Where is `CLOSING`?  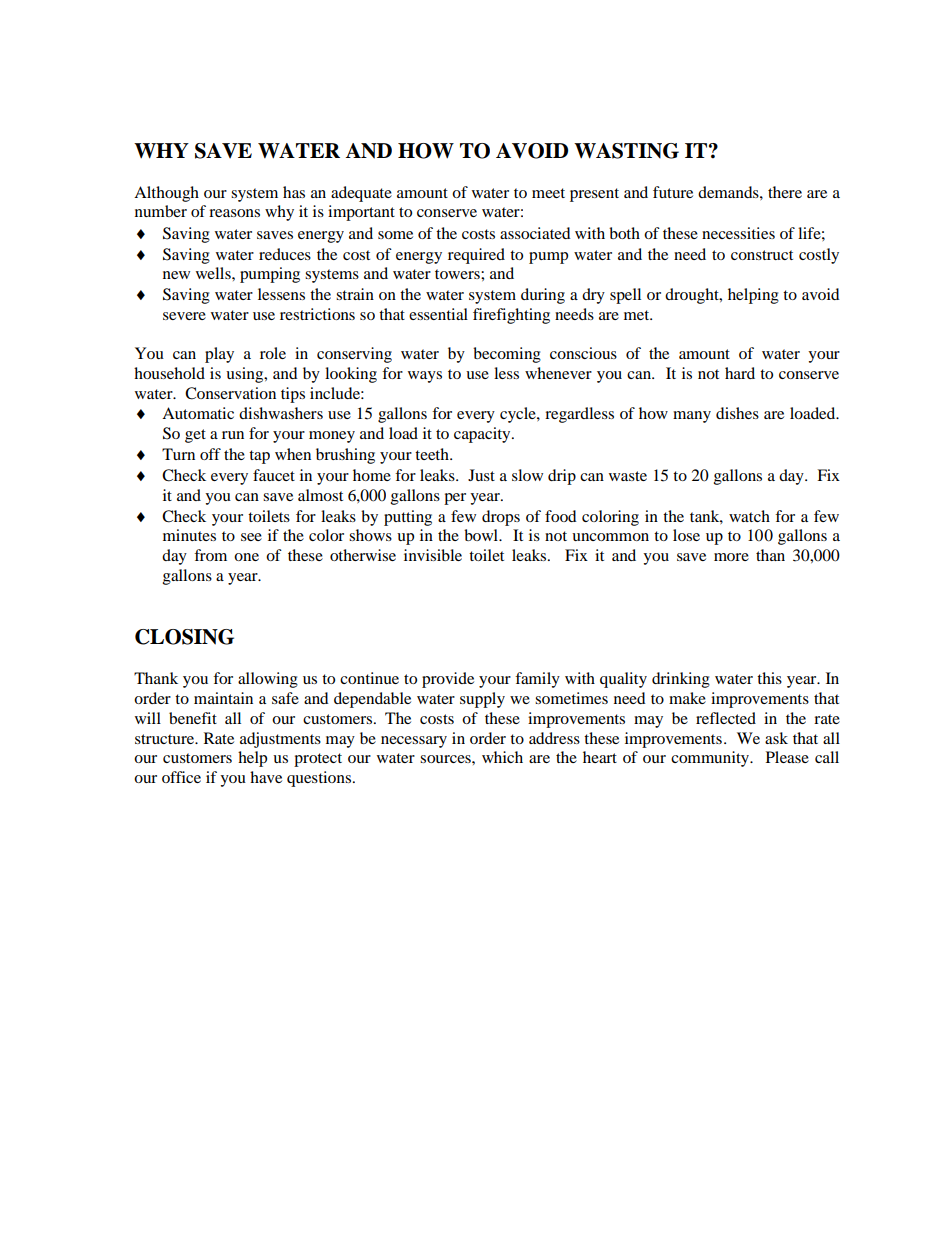 CLOSING is located at coordinates (184, 637).
